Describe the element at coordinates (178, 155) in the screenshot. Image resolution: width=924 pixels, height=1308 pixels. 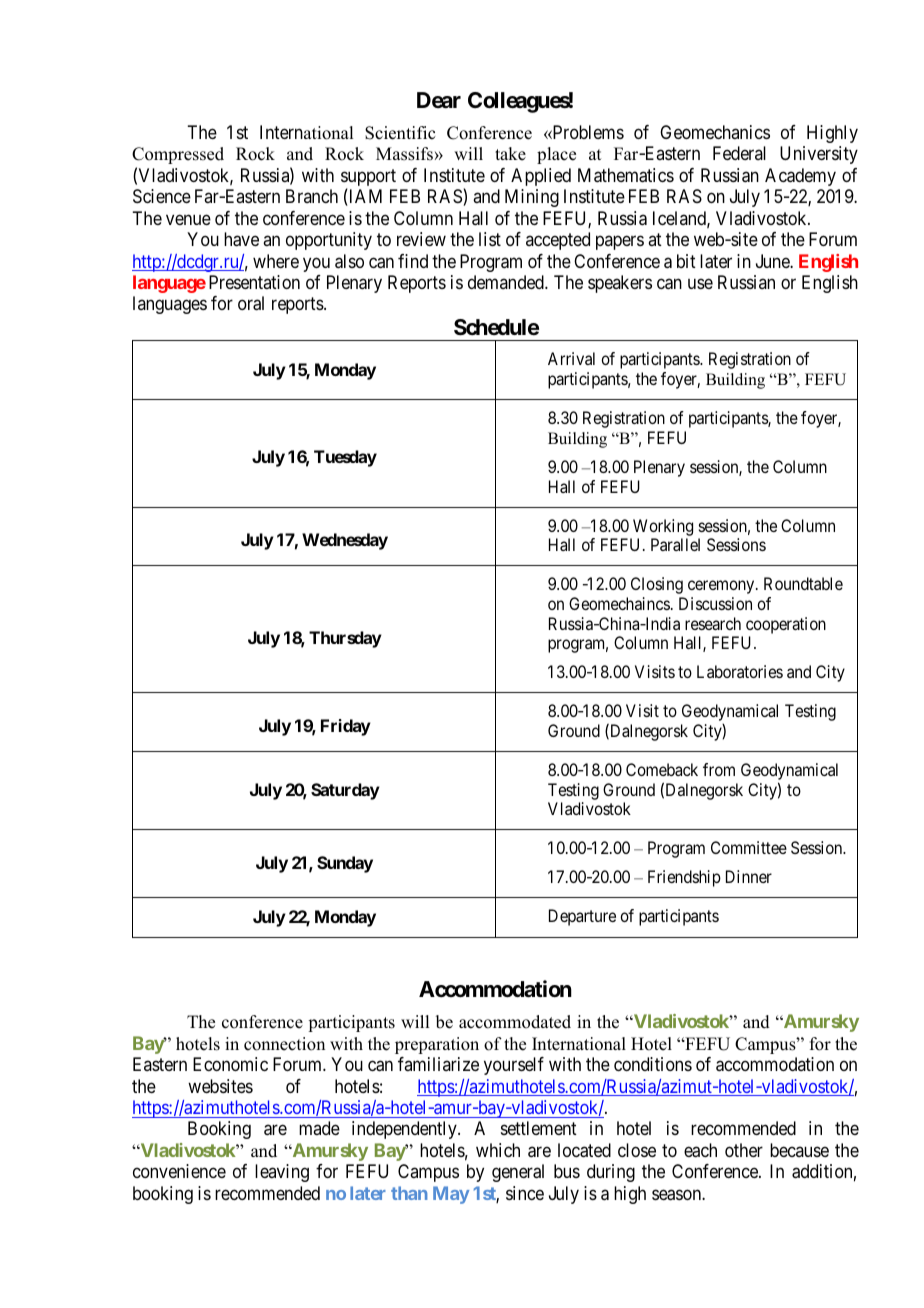
I see `Compressed` at that location.
